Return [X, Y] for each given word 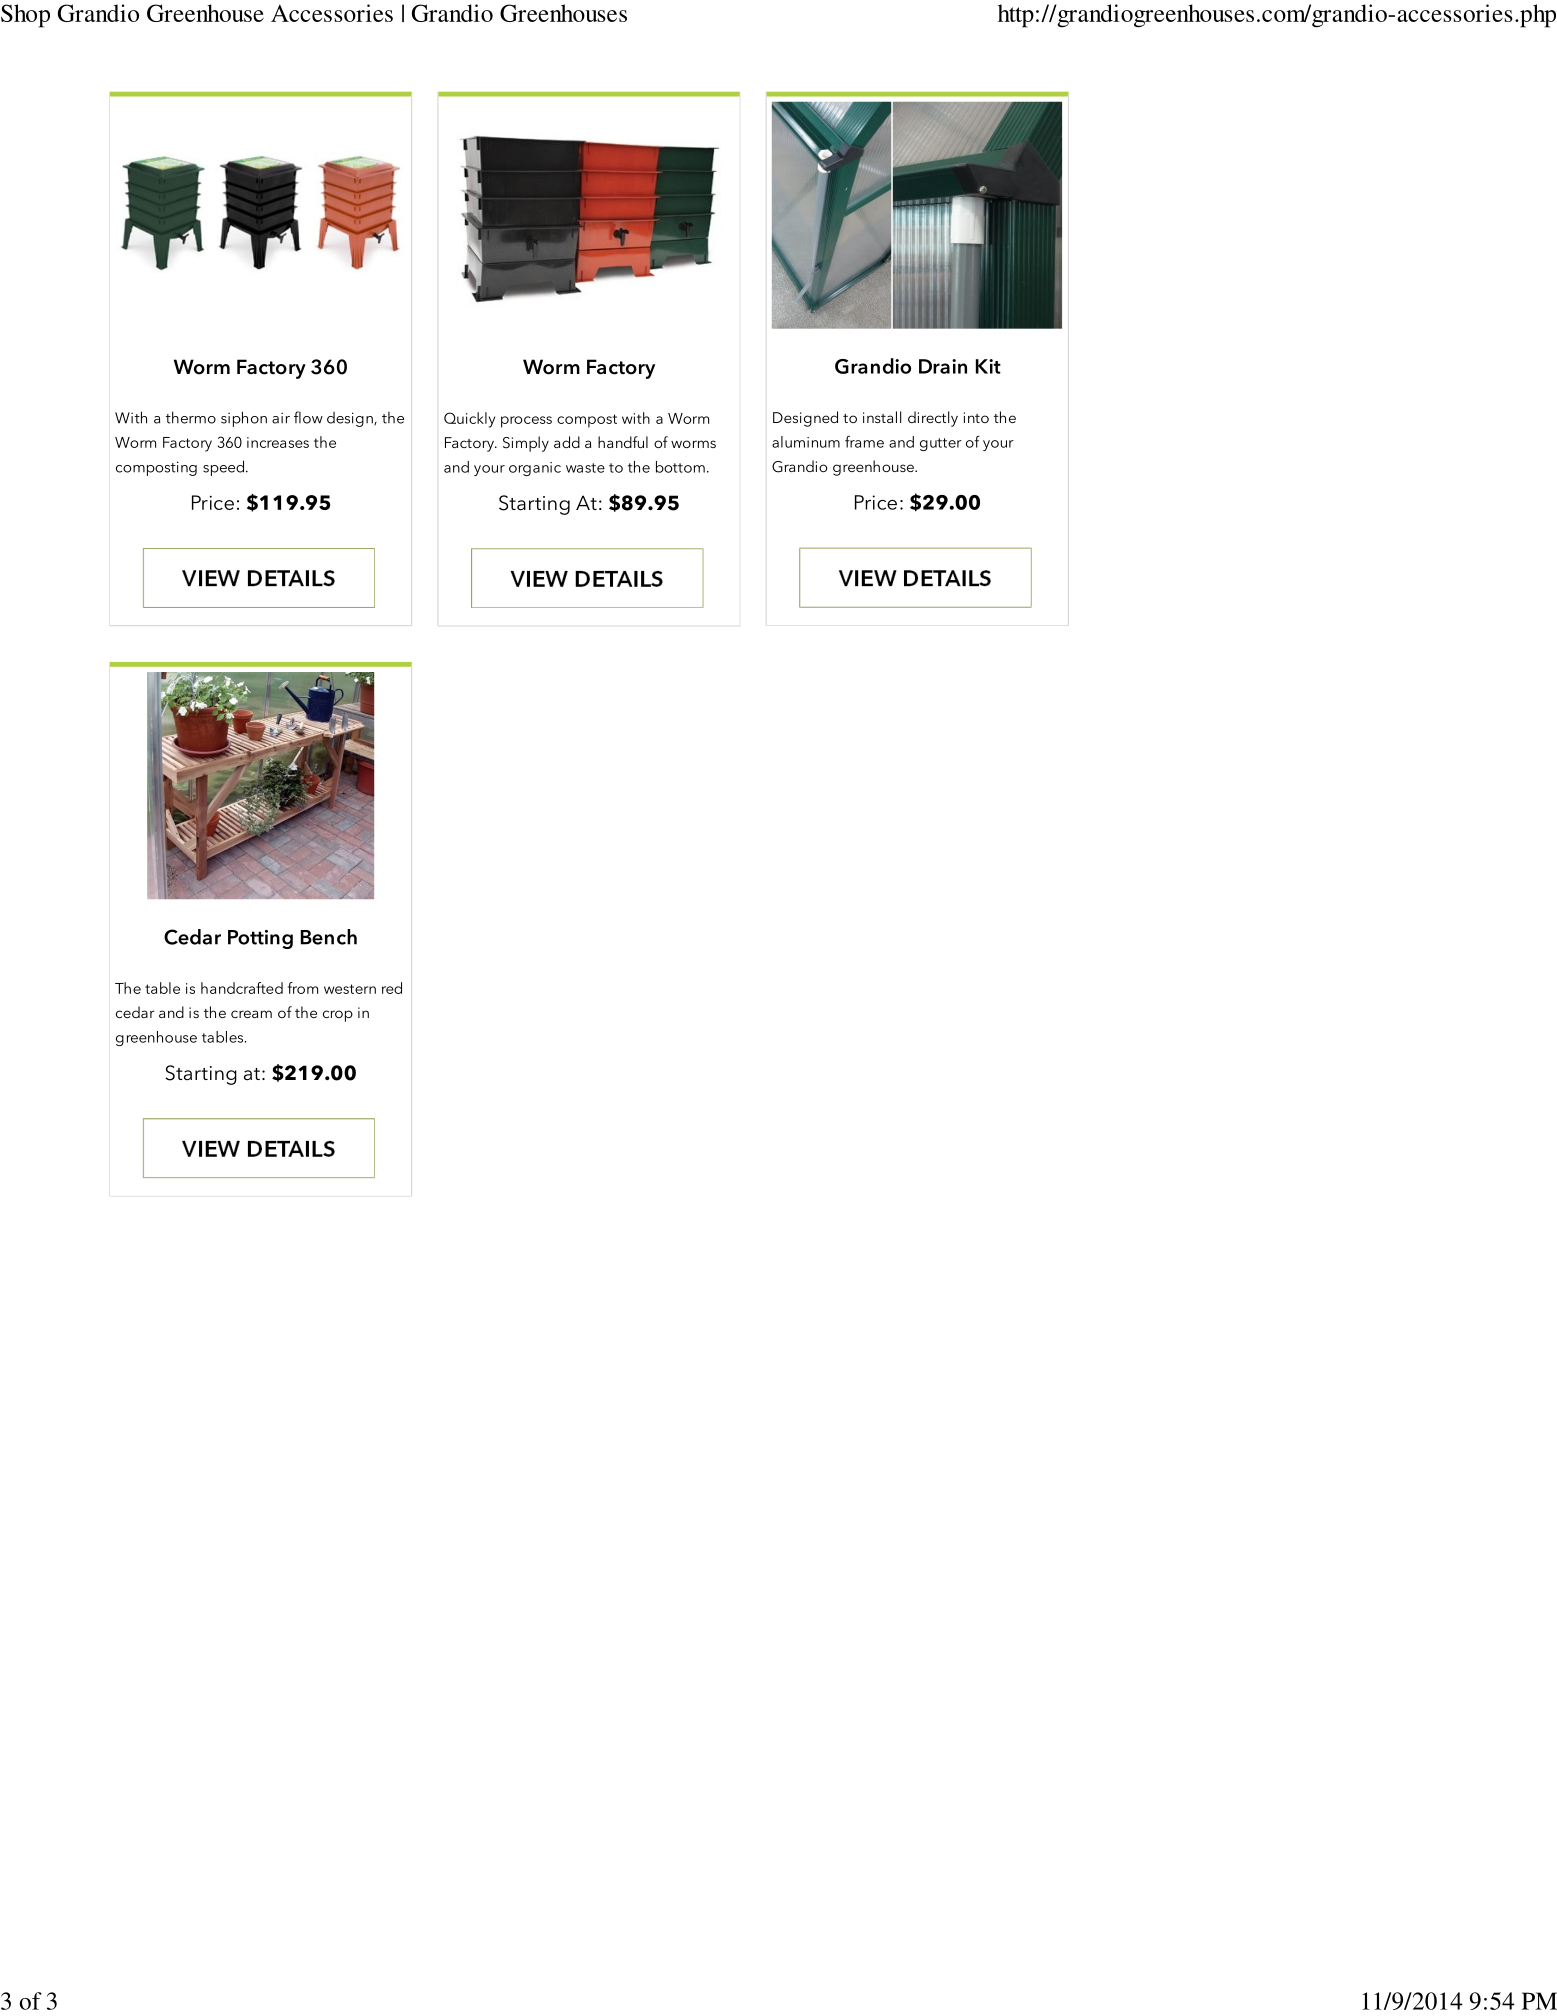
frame [864, 442]
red [392, 988]
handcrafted [242, 988]
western [350, 989]
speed [223, 468]
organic [535, 469]
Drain [943, 366]
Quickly [469, 420]
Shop [25, 16]
